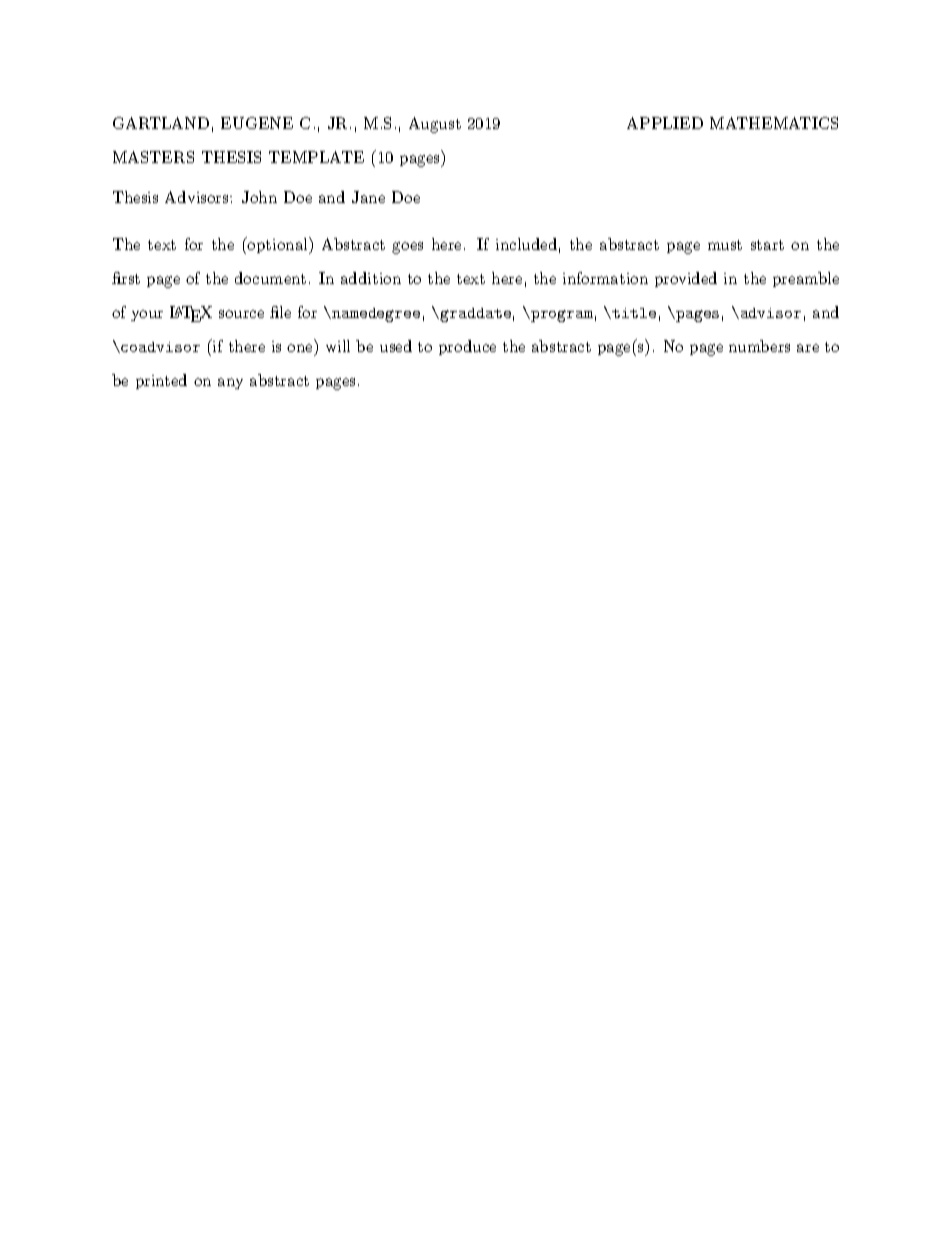 This image has height=1233, width=952. Describe the element at coordinates (371, 278) in the image. I see `addition` at that location.
